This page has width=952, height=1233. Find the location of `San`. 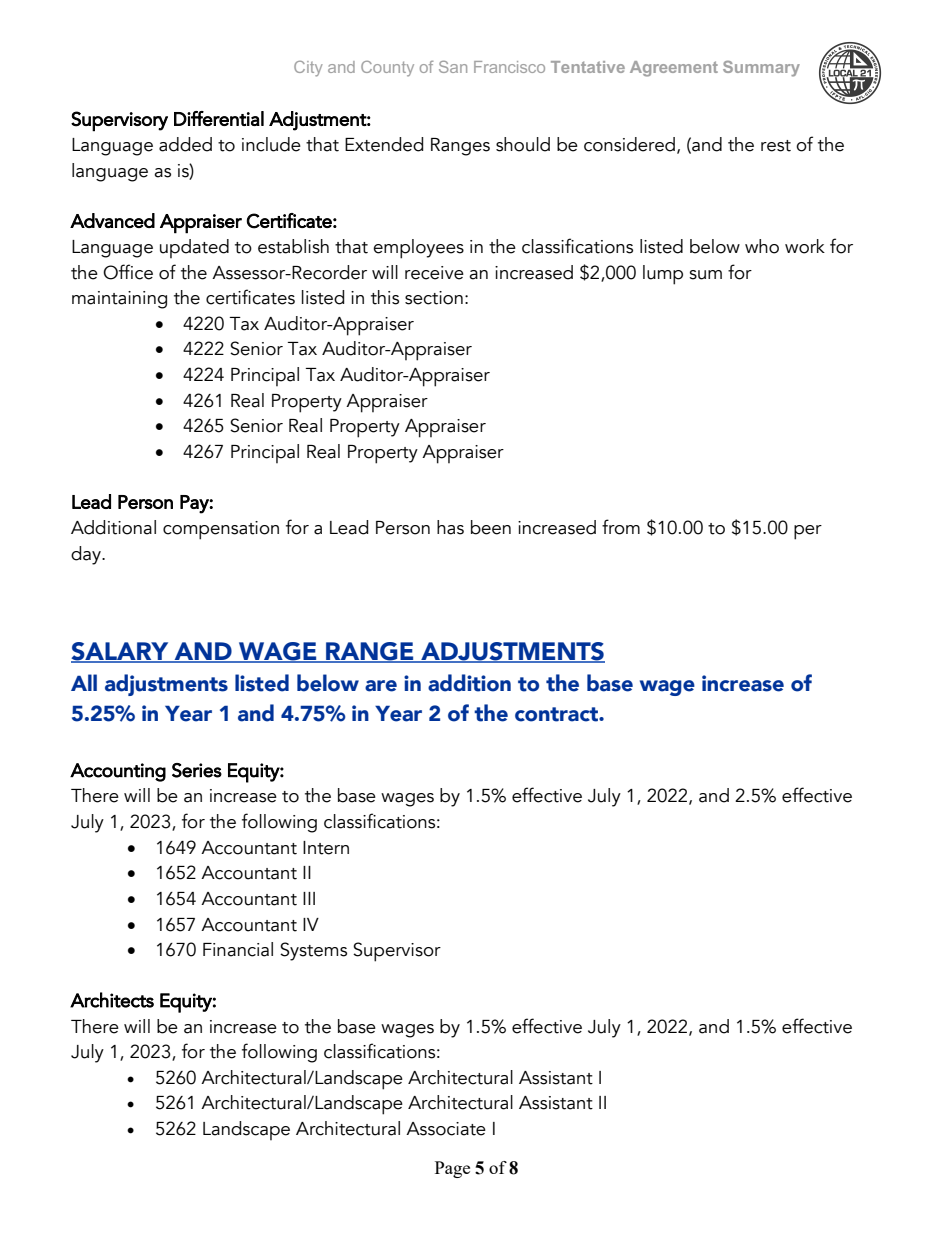

San is located at coordinates (453, 67).
